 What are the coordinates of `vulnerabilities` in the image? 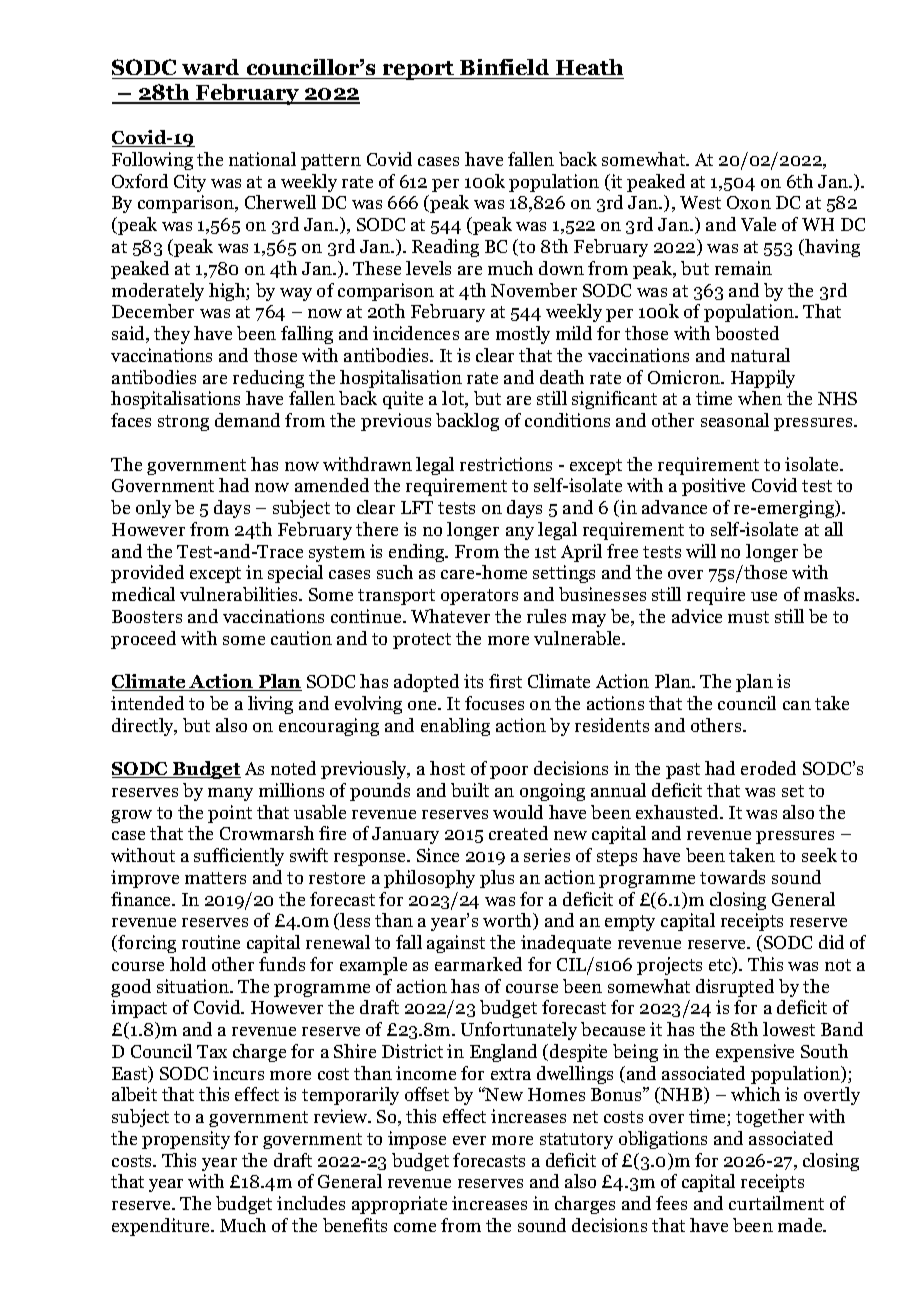 It's located at (240, 594).
